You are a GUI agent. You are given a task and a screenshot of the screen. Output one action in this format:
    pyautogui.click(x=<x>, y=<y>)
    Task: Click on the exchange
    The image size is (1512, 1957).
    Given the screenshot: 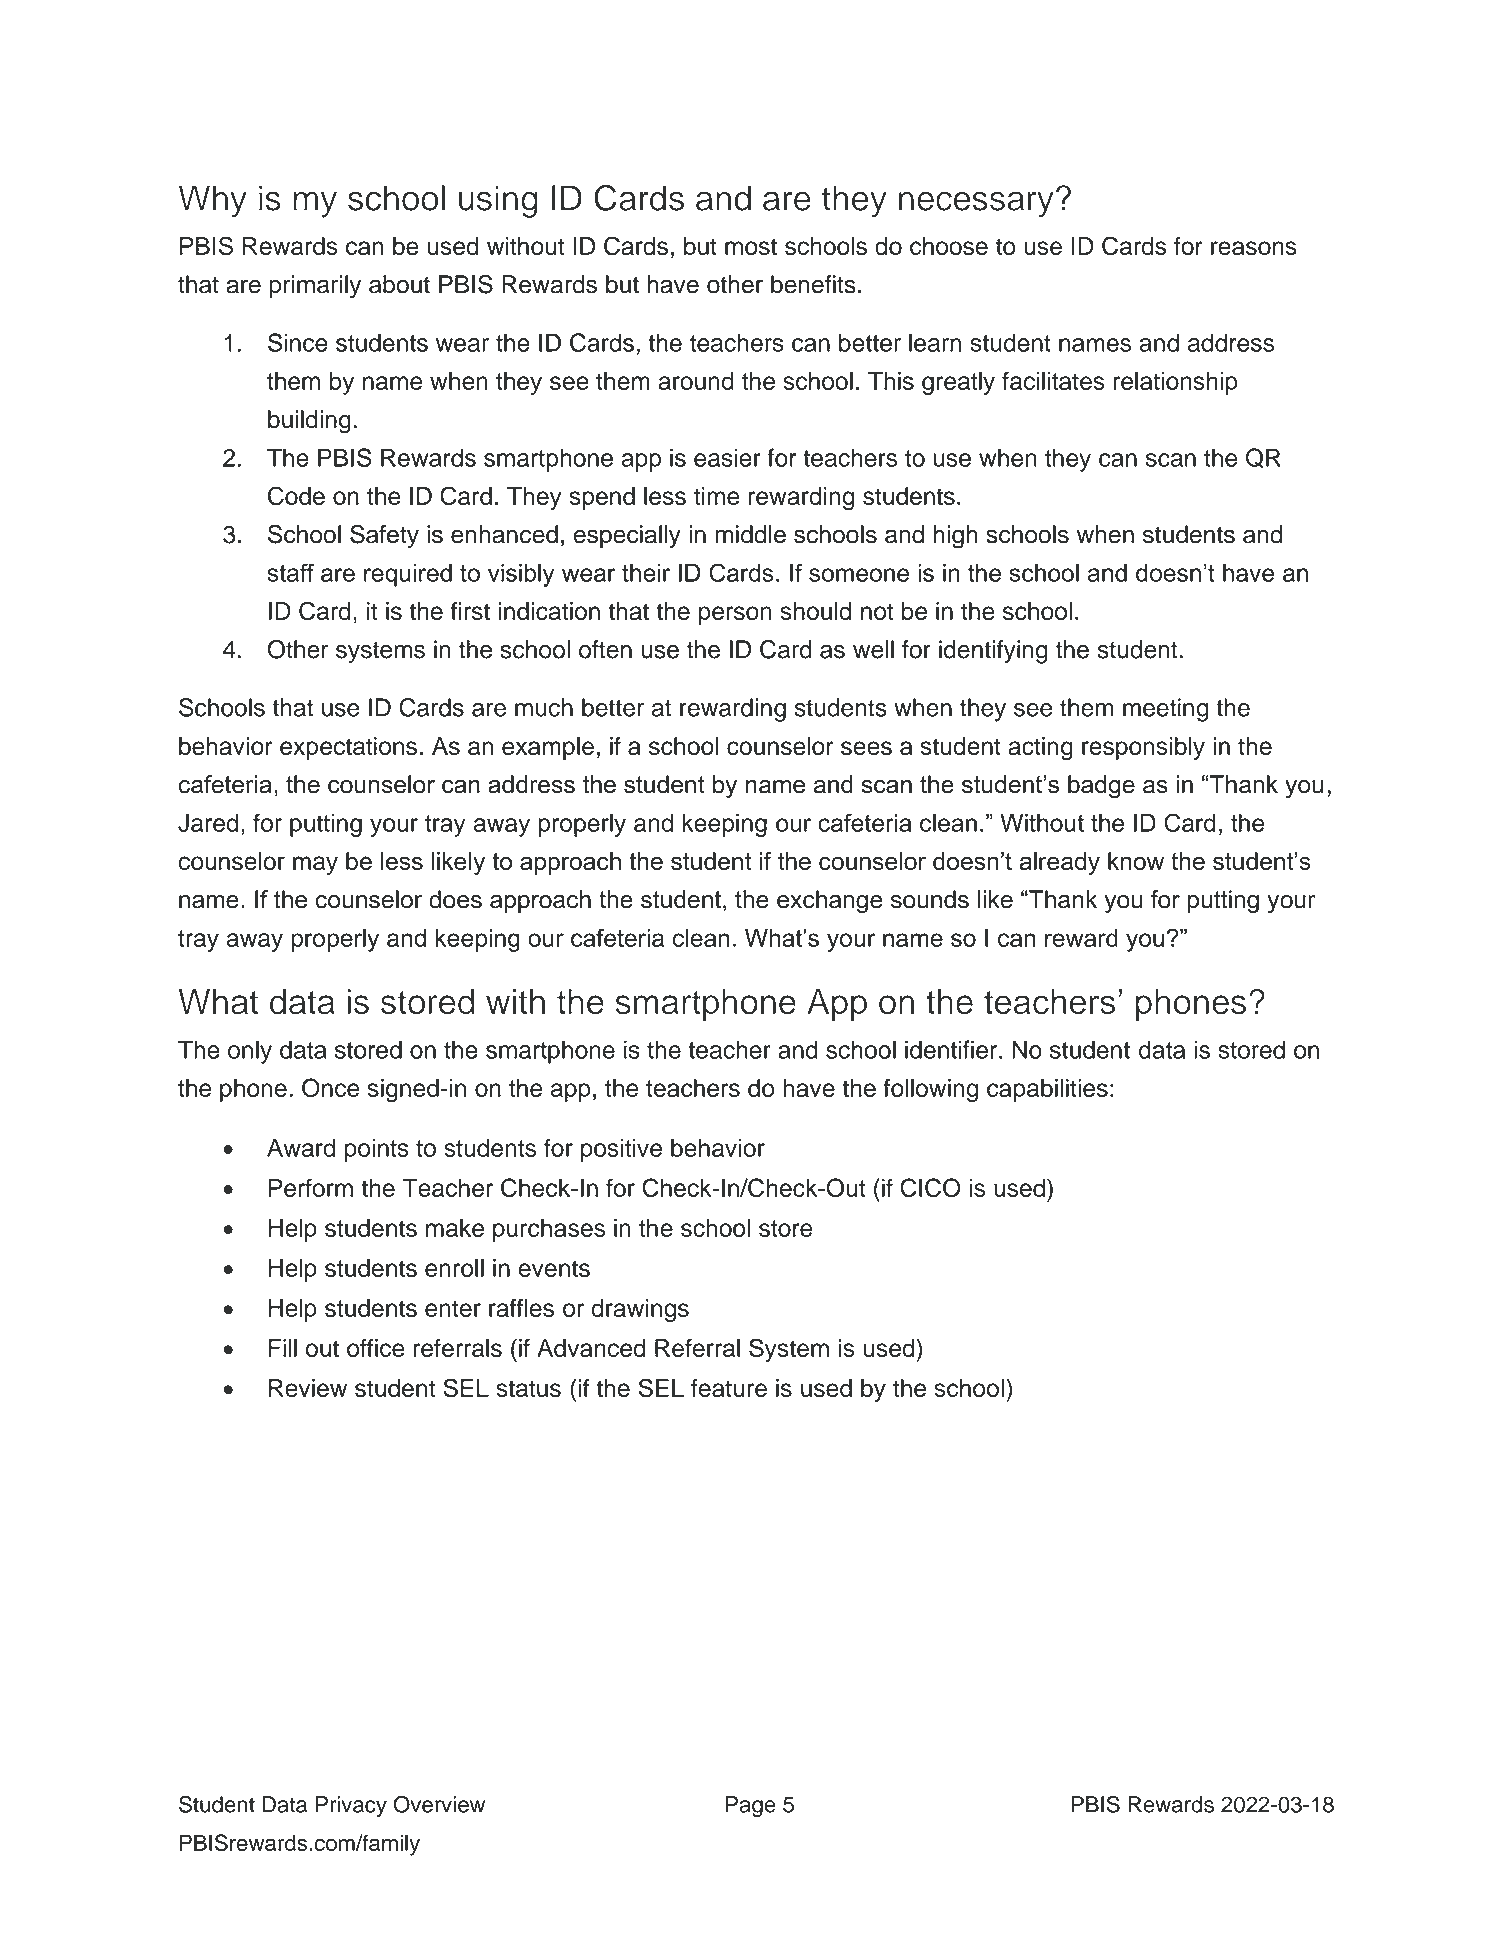 What is the action you would take?
    pyautogui.click(x=830, y=902)
